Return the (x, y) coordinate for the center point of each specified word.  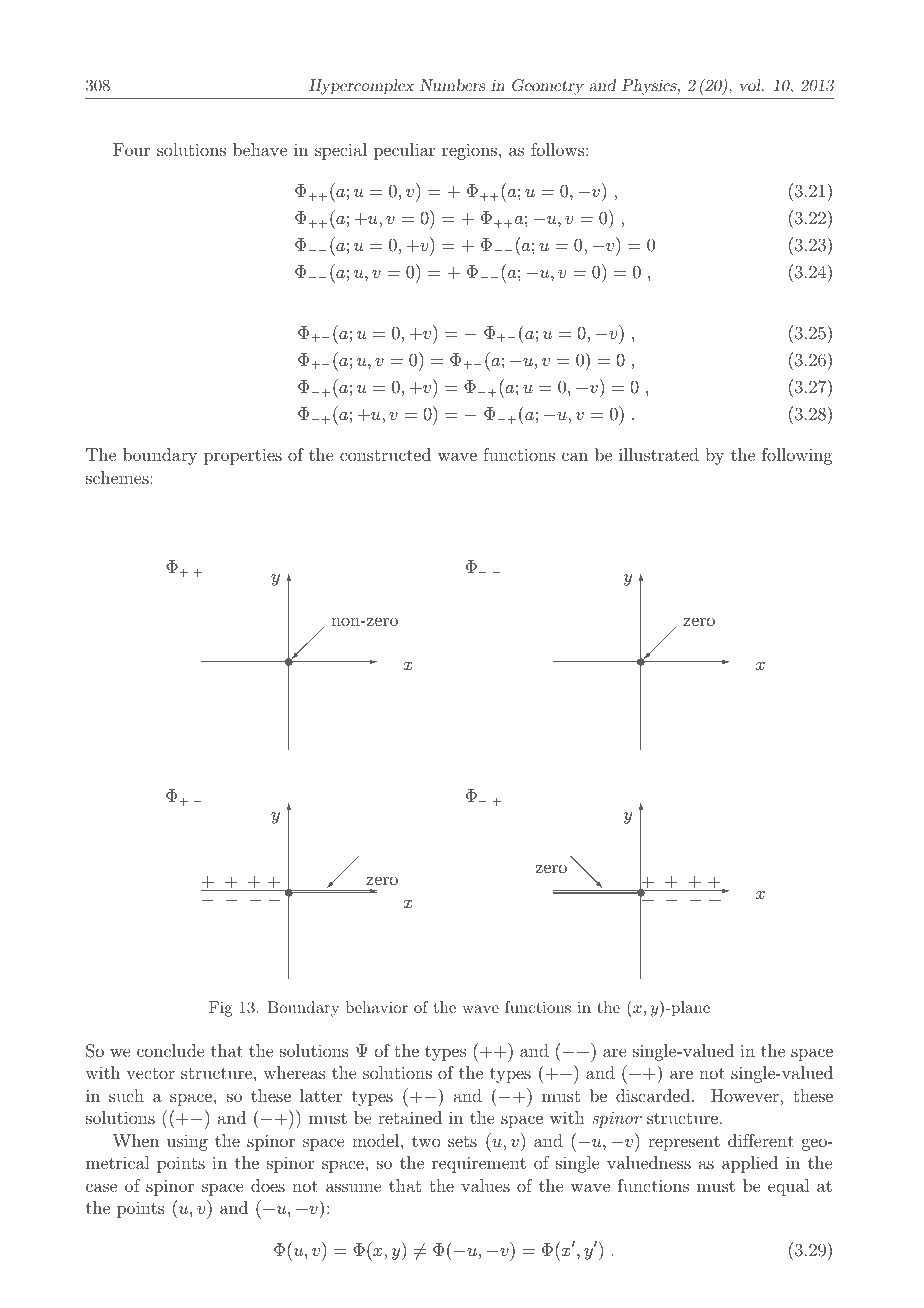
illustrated (659, 454)
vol (751, 85)
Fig (220, 1009)
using (187, 1143)
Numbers (453, 85)
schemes (117, 477)
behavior (376, 1007)
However (746, 1095)
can (575, 456)
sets (462, 1141)
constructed (385, 454)
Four (131, 149)
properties (243, 456)
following (797, 456)
